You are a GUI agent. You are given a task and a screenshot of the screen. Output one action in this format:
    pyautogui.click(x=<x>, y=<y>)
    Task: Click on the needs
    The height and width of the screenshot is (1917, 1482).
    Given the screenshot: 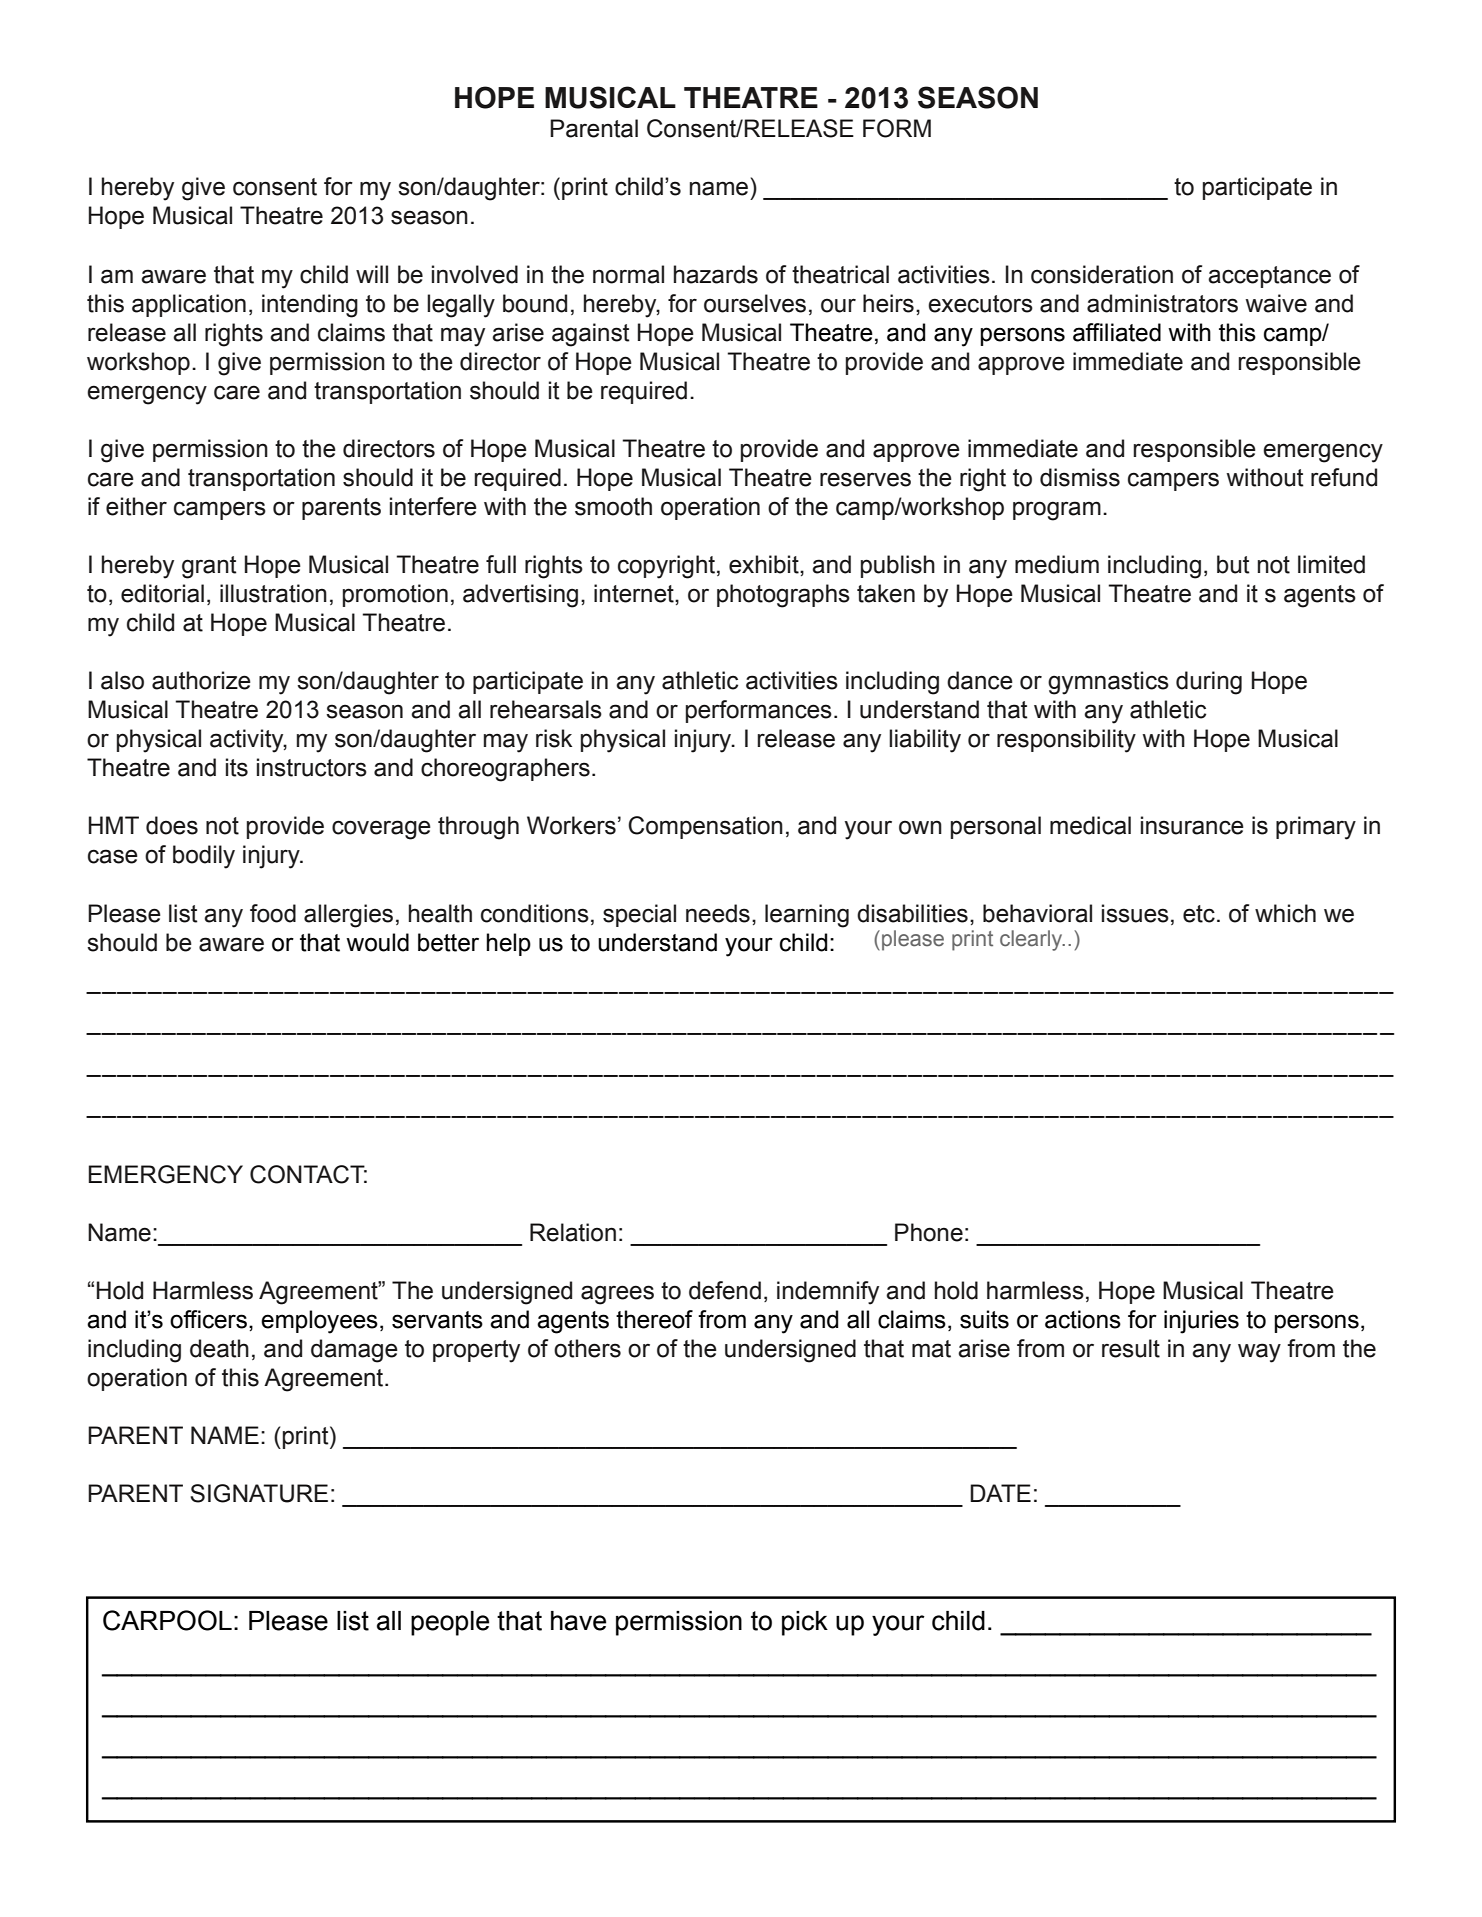 What is the action you would take?
    pyautogui.click(x=718, y=913)
